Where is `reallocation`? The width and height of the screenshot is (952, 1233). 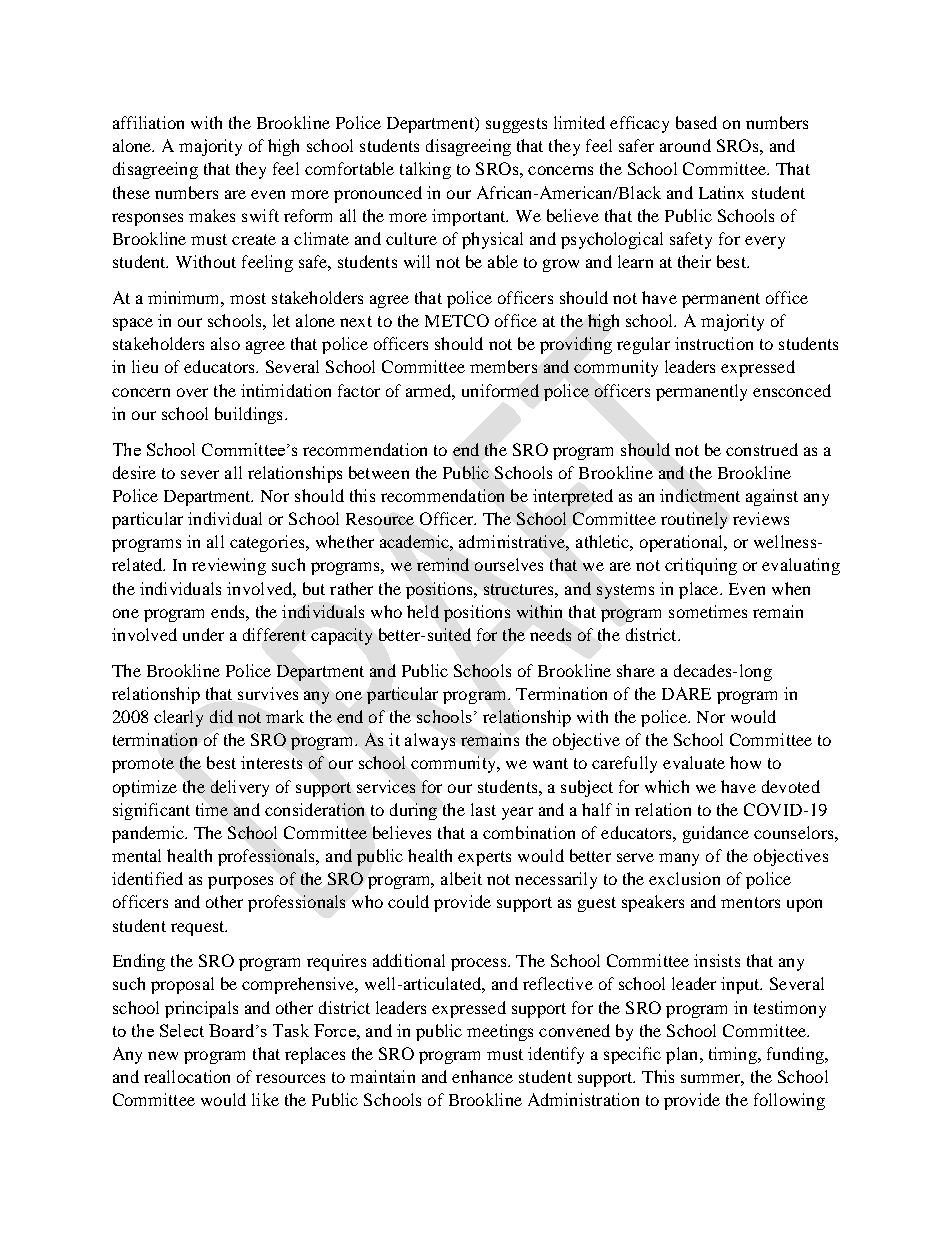 reallocation is located at coordinates (187, 1076).
